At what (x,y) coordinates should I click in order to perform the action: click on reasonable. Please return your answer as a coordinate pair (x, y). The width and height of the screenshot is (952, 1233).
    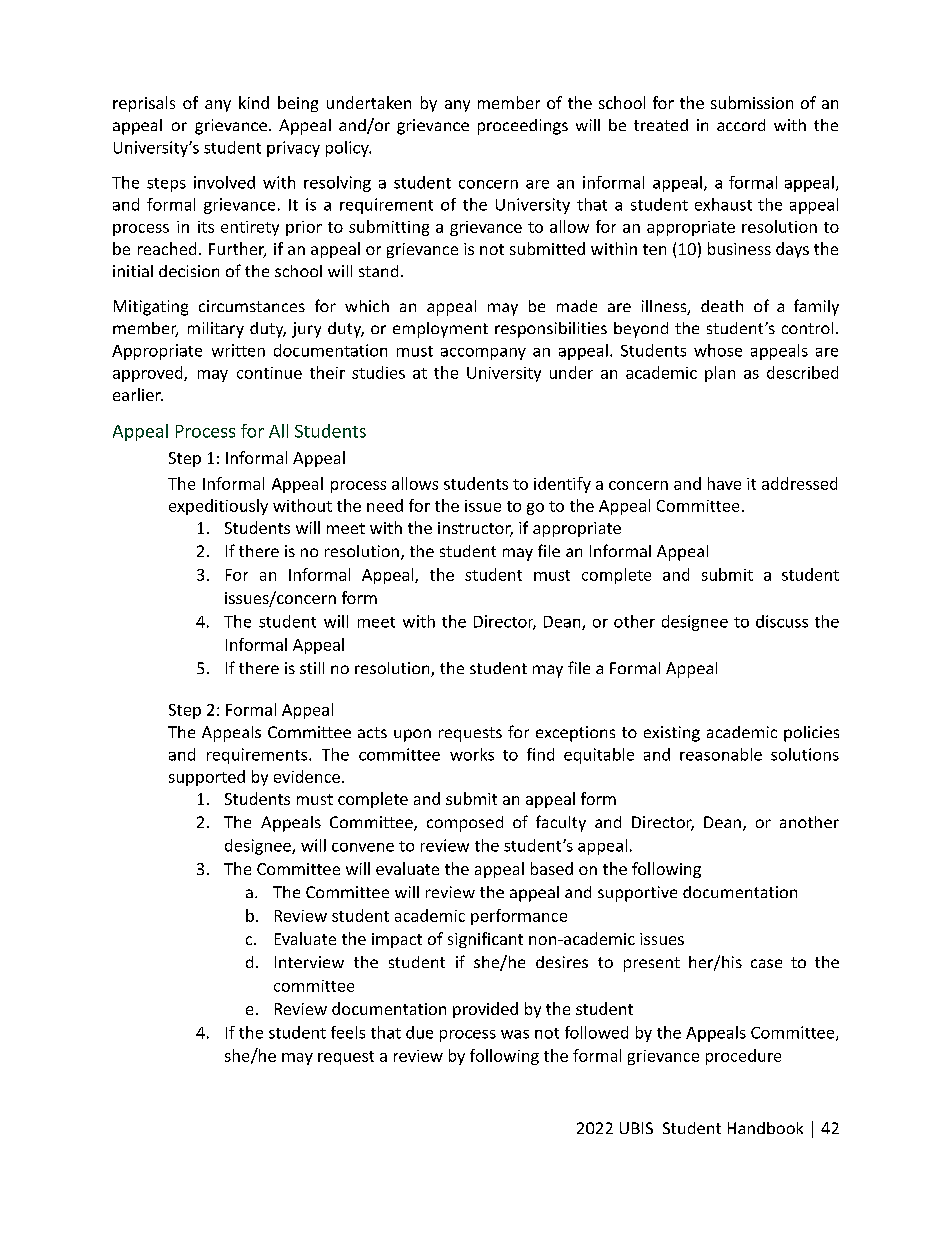
    Looking at the image, I should click on (721, 754).
